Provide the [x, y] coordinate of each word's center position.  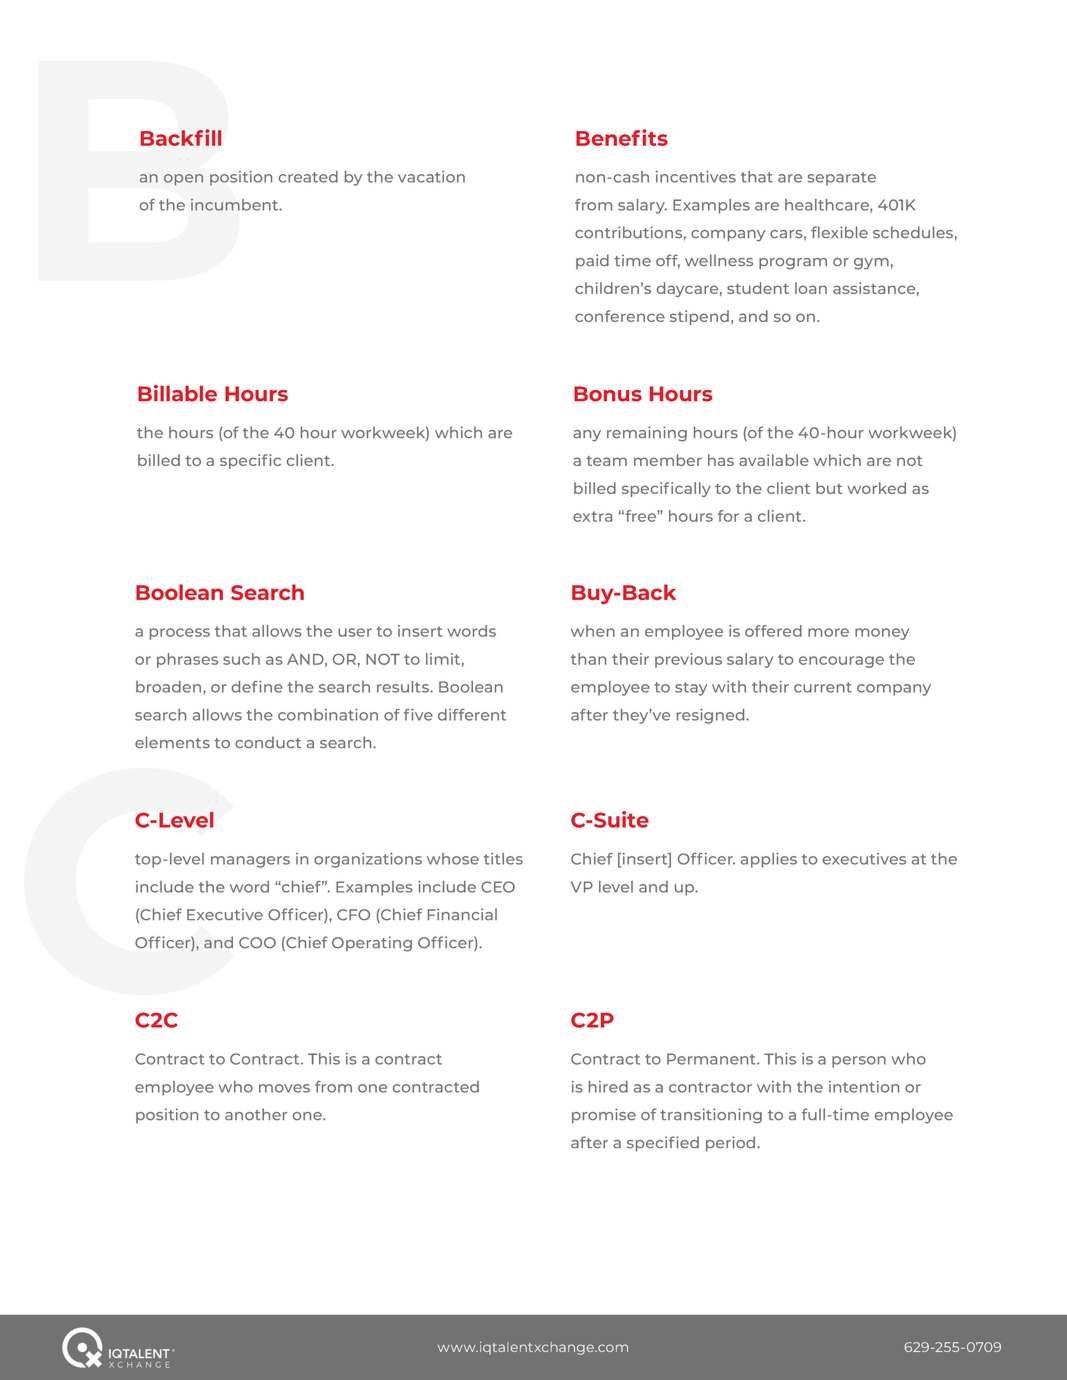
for [728, 516]
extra [592, 516]
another [256, 1114]
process [180, 634]
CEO [498, 887]
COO [257, 943]
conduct [268, 742]
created [308, 177]
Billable [177, 393]
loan [811, 288]
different [472, 715]
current [823, 687]
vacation [431, 177]
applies [769, 860]
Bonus [608, 394]
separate [841, 179]
